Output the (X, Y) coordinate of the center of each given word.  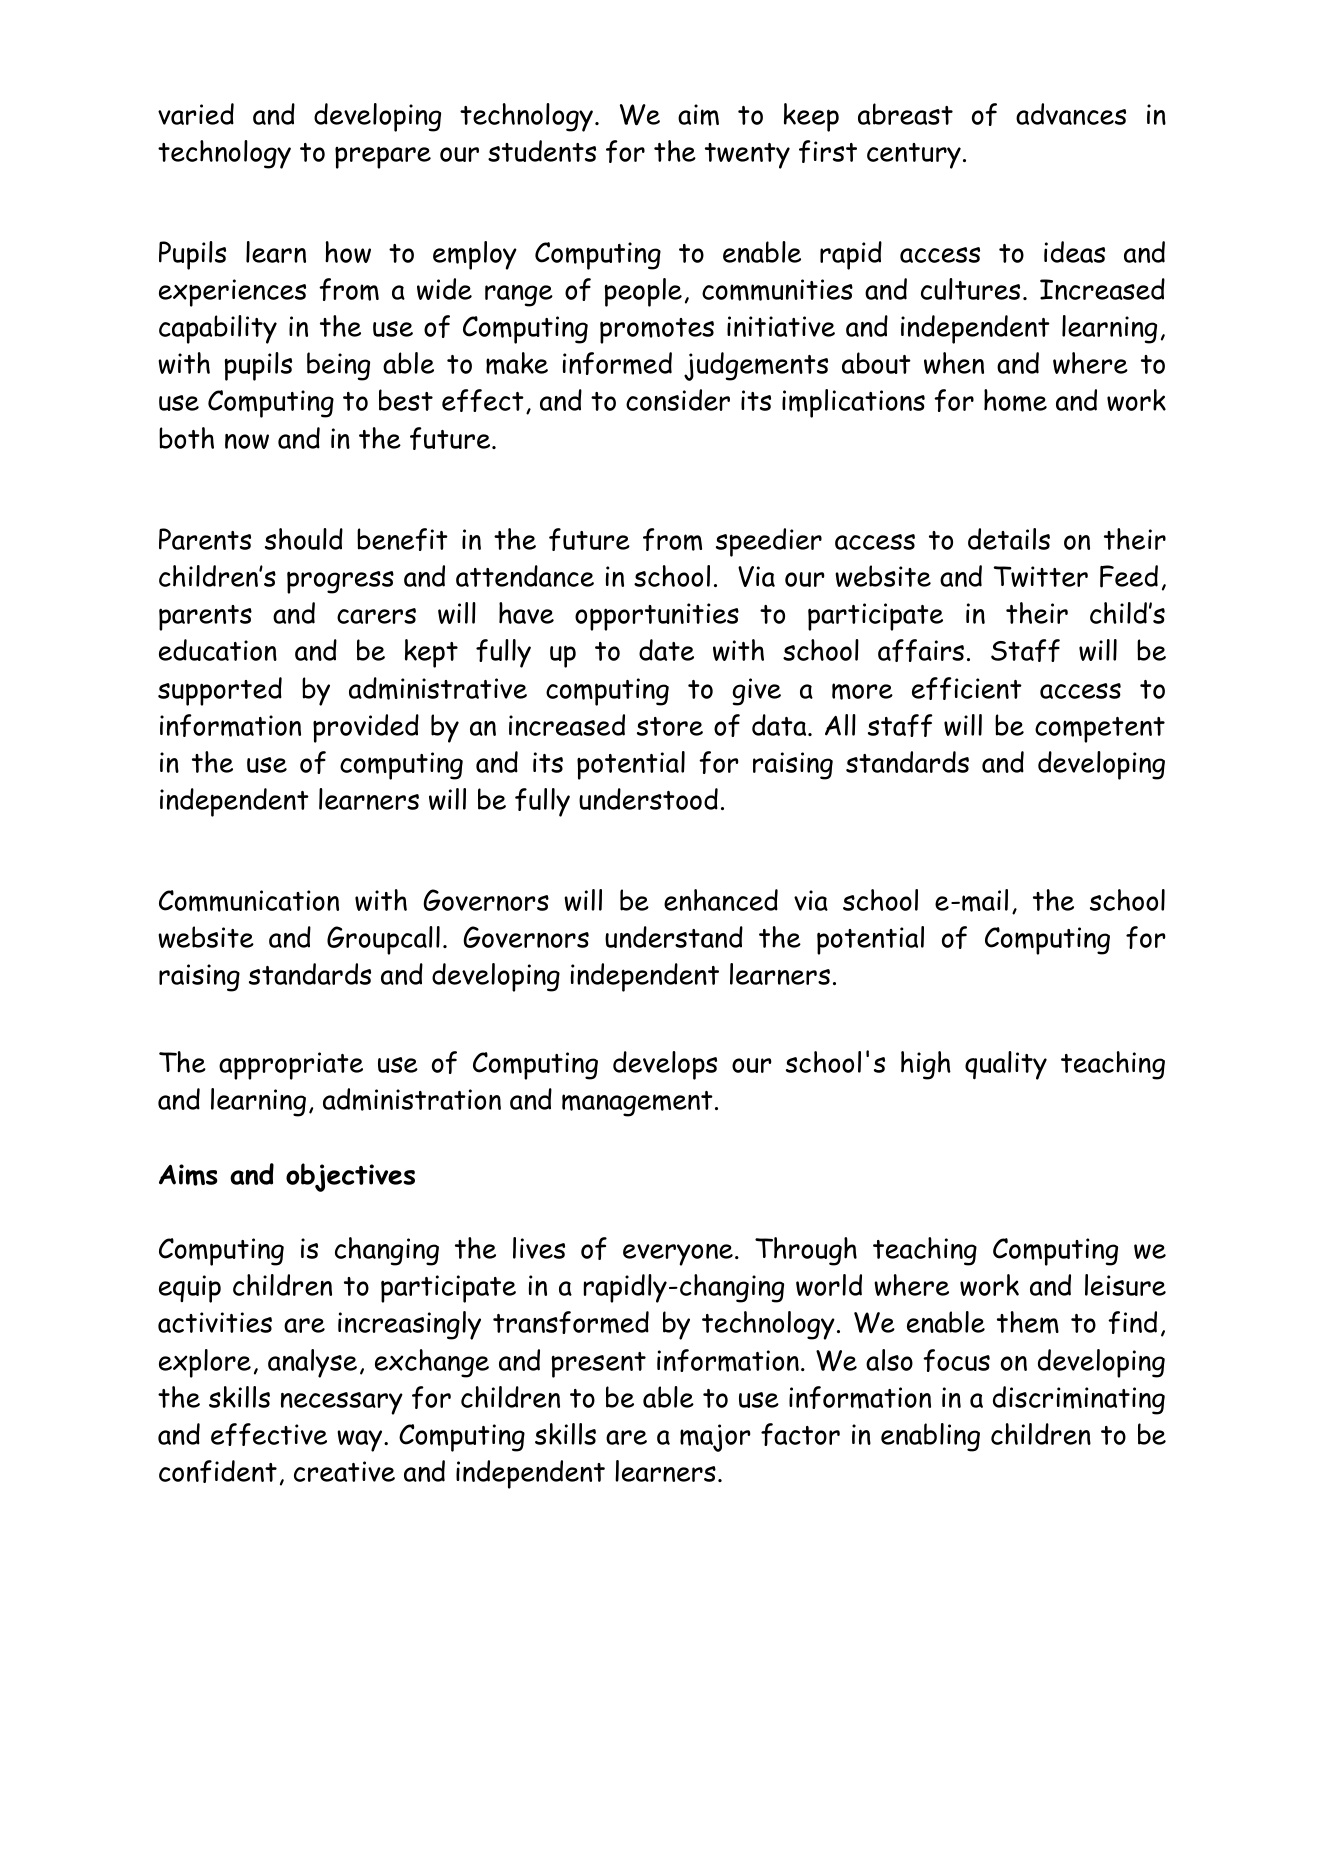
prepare (383, 157)
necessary (342, 1403)
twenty (747, 156)
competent (1100, 730)
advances (1071, 114)
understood (648, 799)
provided (366, 728)
